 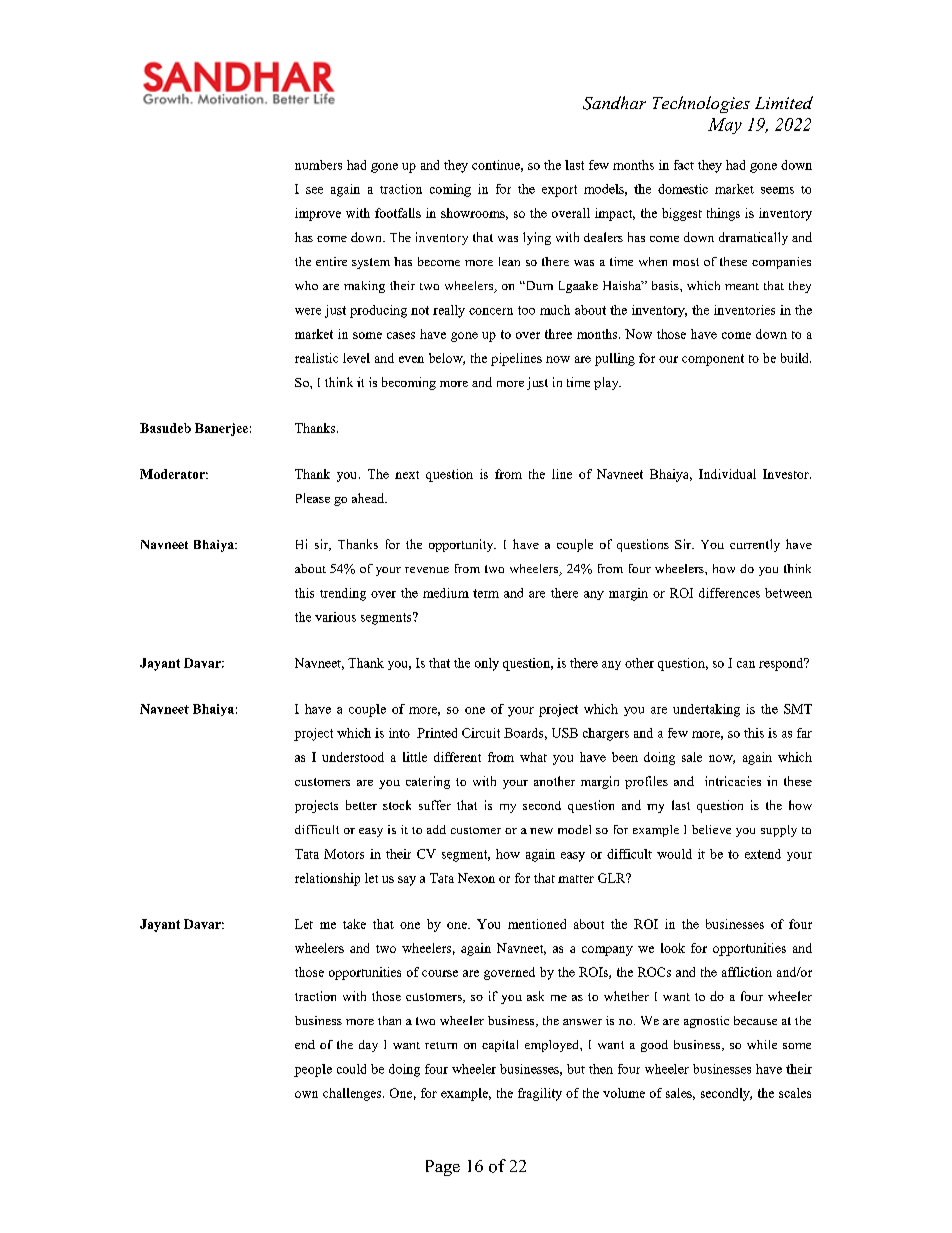 What do you see at coordinates (313, 498) in the page?
I see `Please` at bounding box center [313, 498].
